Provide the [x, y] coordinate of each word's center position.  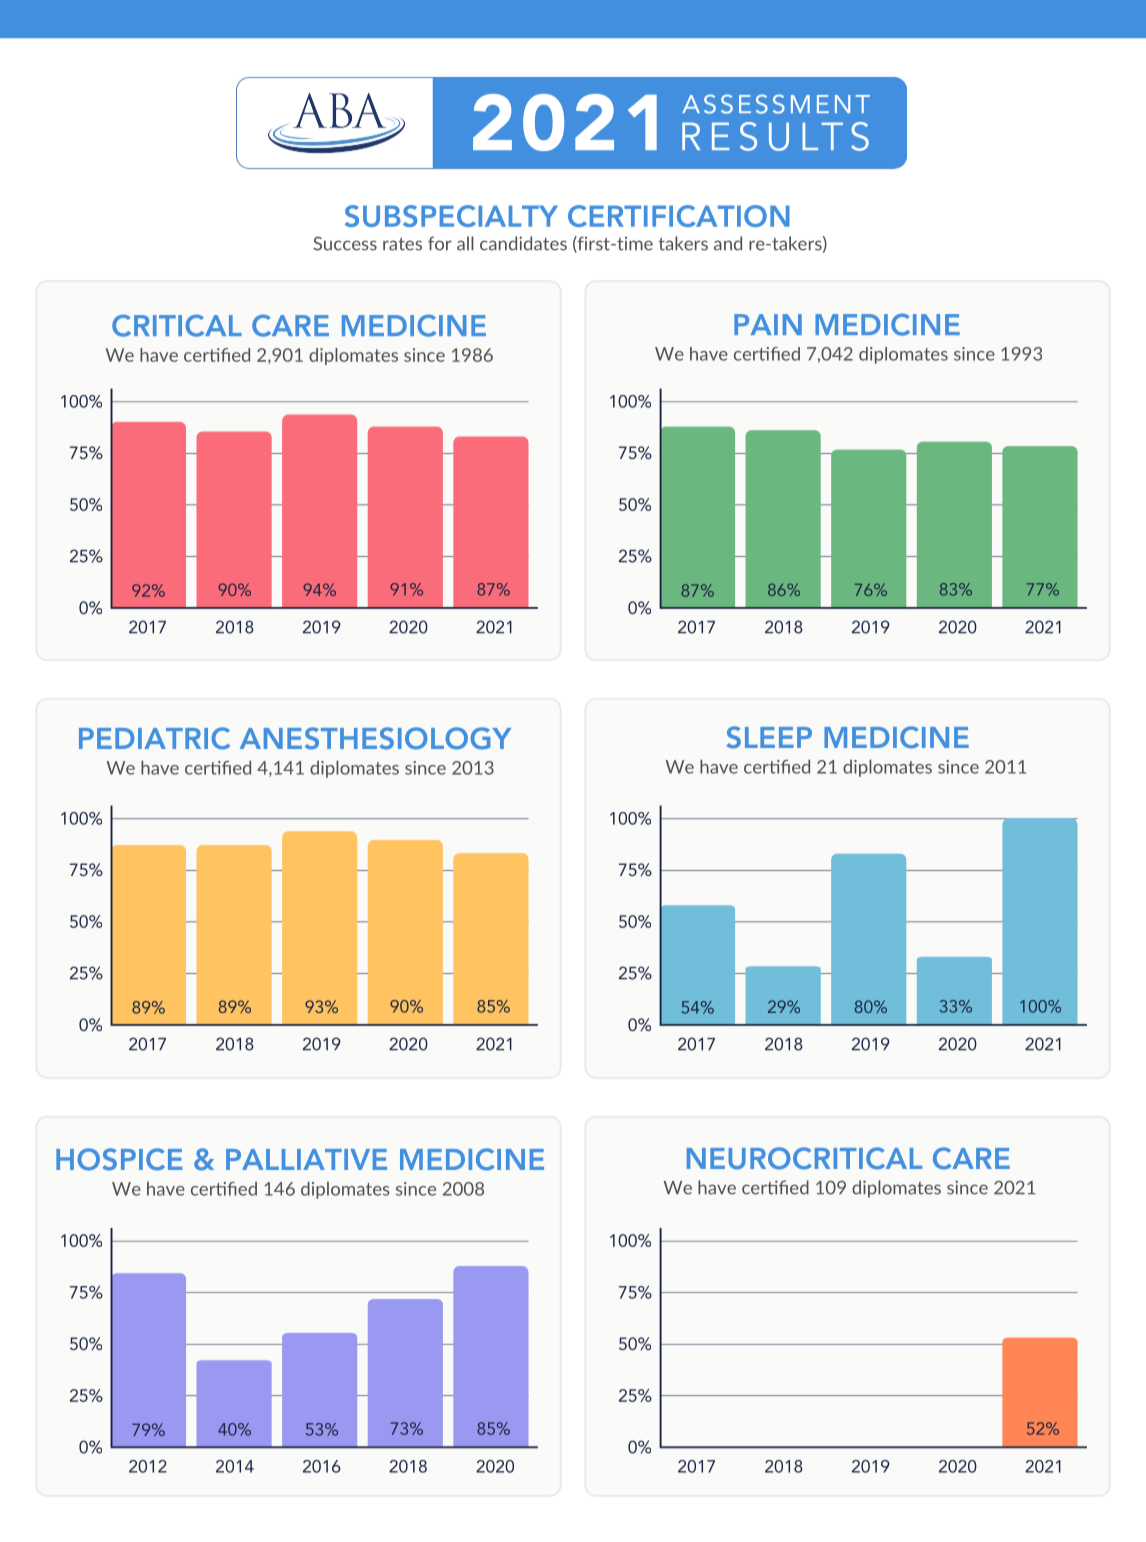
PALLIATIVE [306, 1159]
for [440, 244]
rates [402, 244]
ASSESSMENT [776, 104]
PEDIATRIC [154, 738]
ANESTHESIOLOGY [375, 738]
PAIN [768, 324]
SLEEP [769, 737]
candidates [523, 243]
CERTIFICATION [679, 216]
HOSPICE [119, 1159]
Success [345, 244]
